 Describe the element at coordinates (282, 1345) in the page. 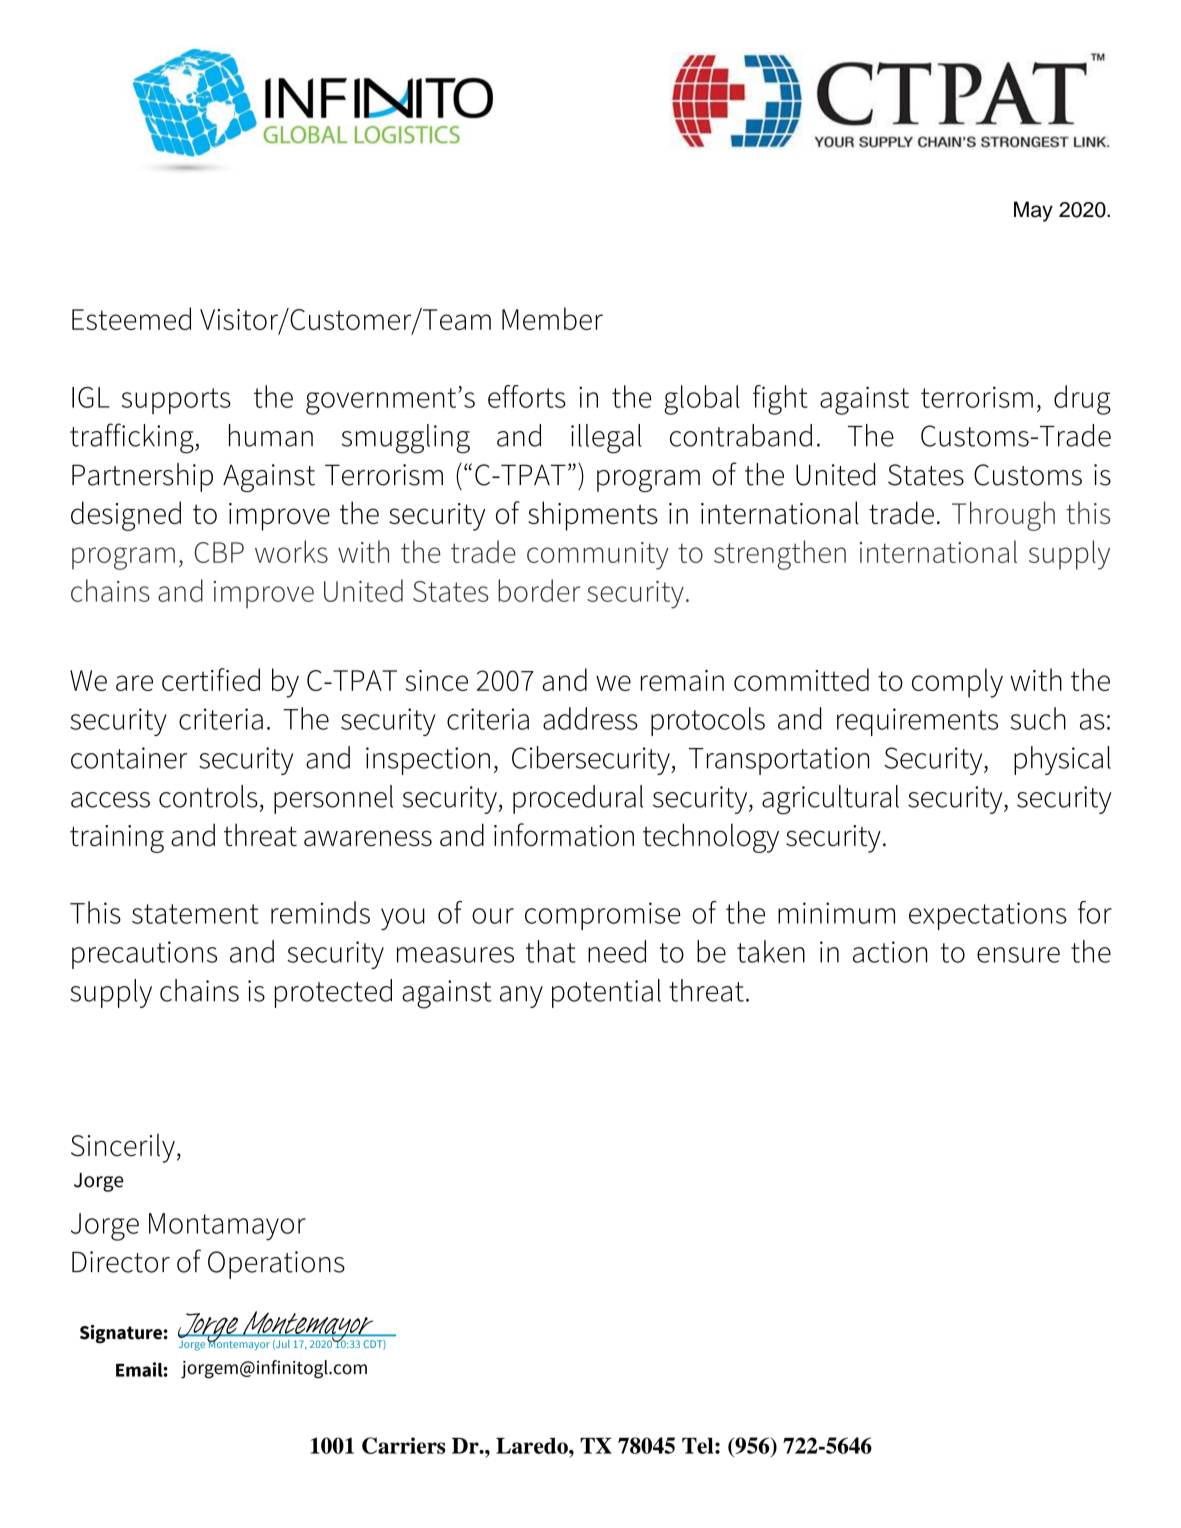

I see `Jul` at that location.
